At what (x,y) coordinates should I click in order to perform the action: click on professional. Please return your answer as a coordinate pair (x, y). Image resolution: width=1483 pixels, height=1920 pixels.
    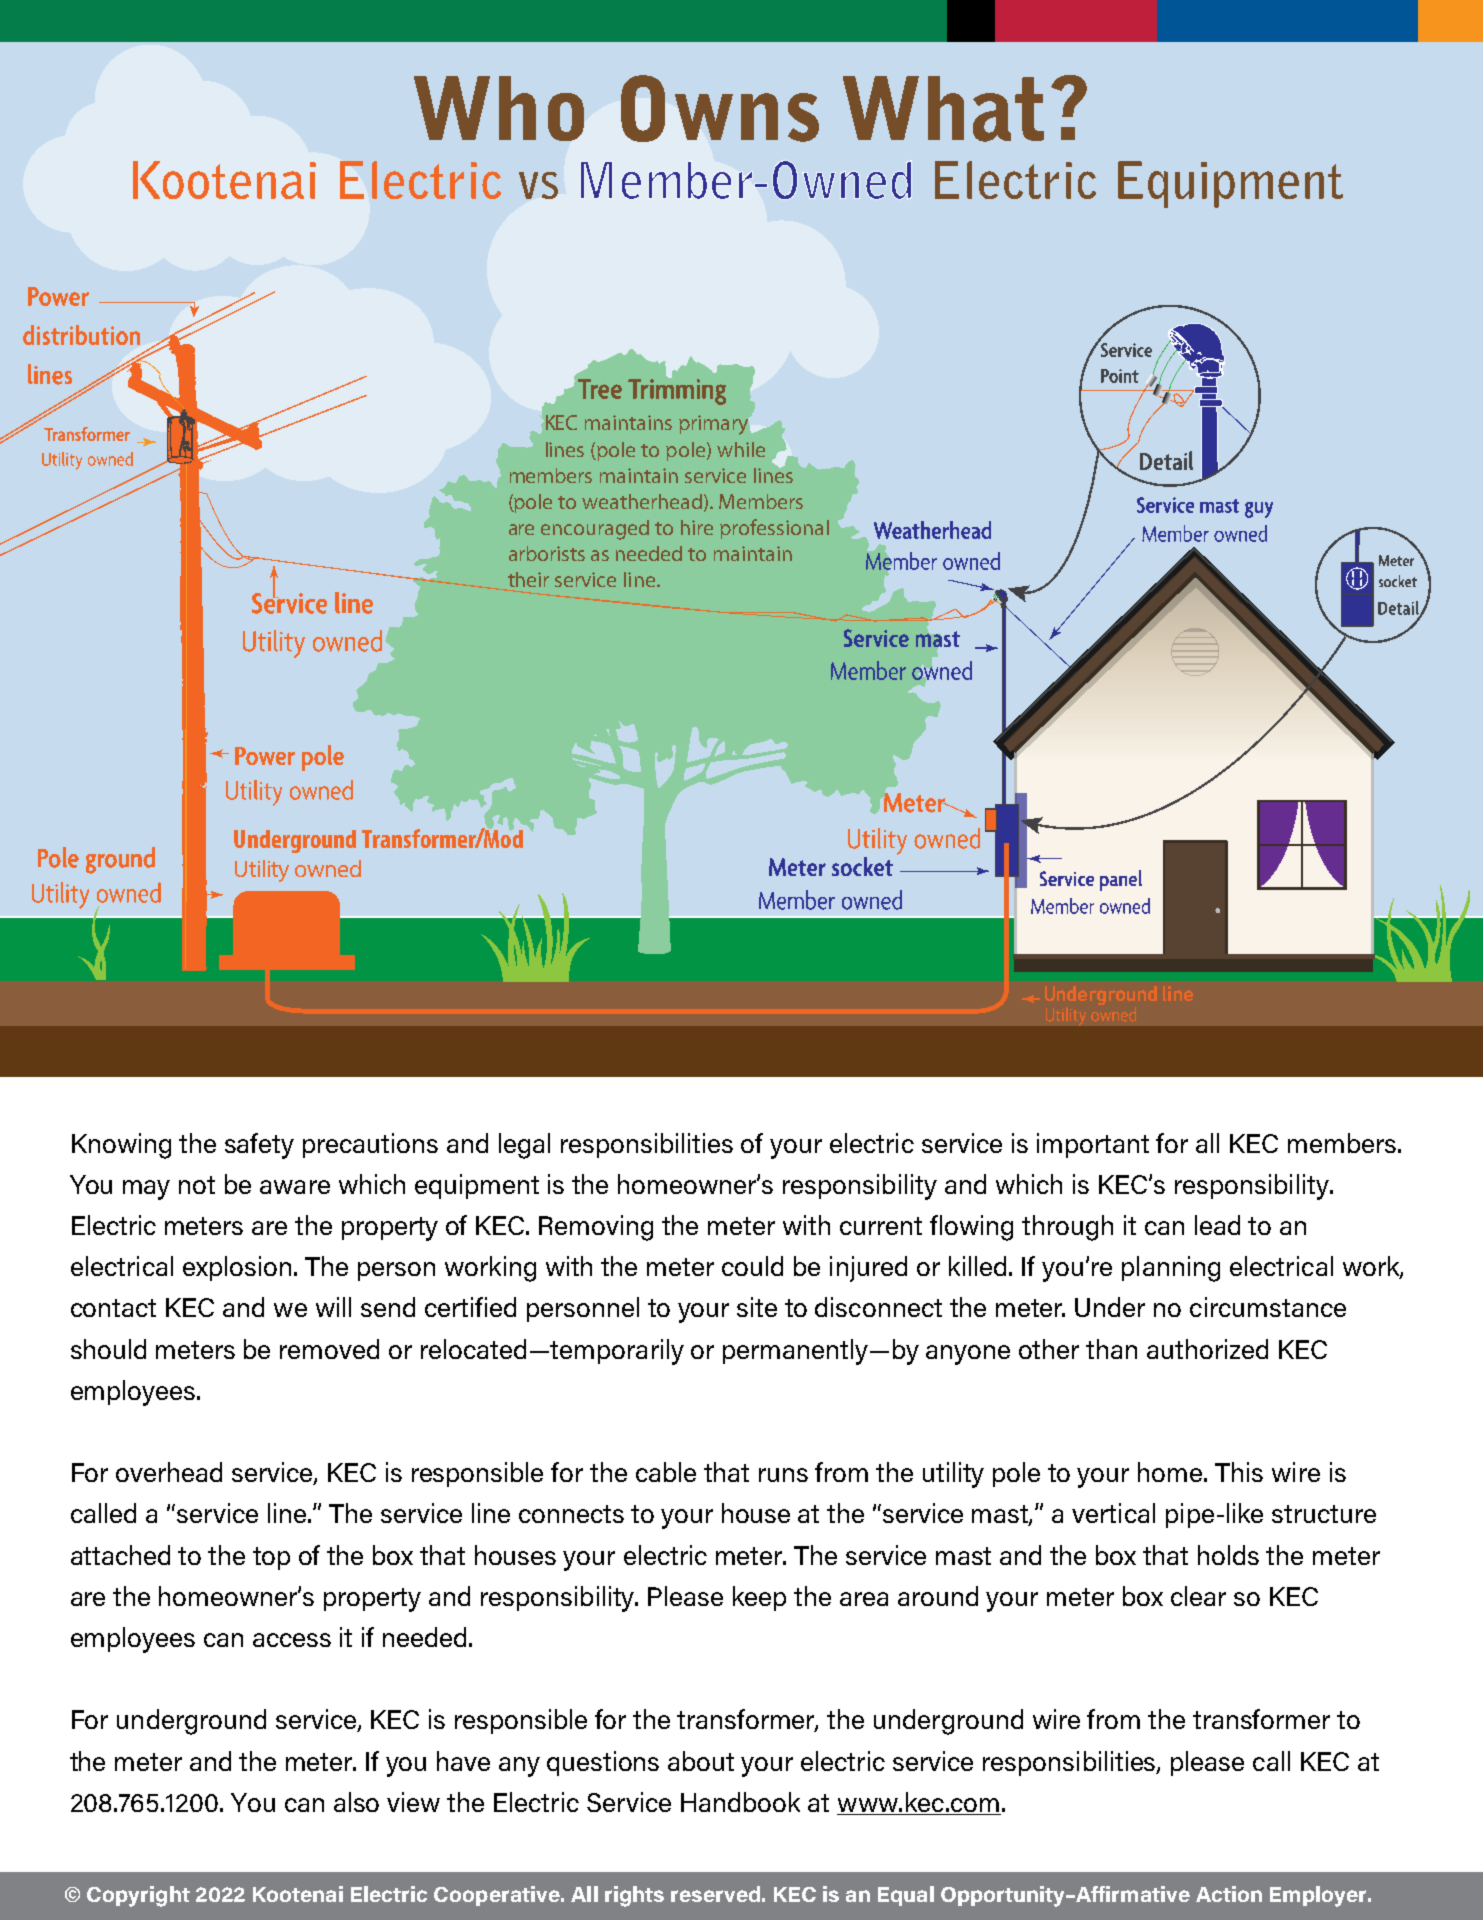
    Looking at the image, I should click on (774, 529).
